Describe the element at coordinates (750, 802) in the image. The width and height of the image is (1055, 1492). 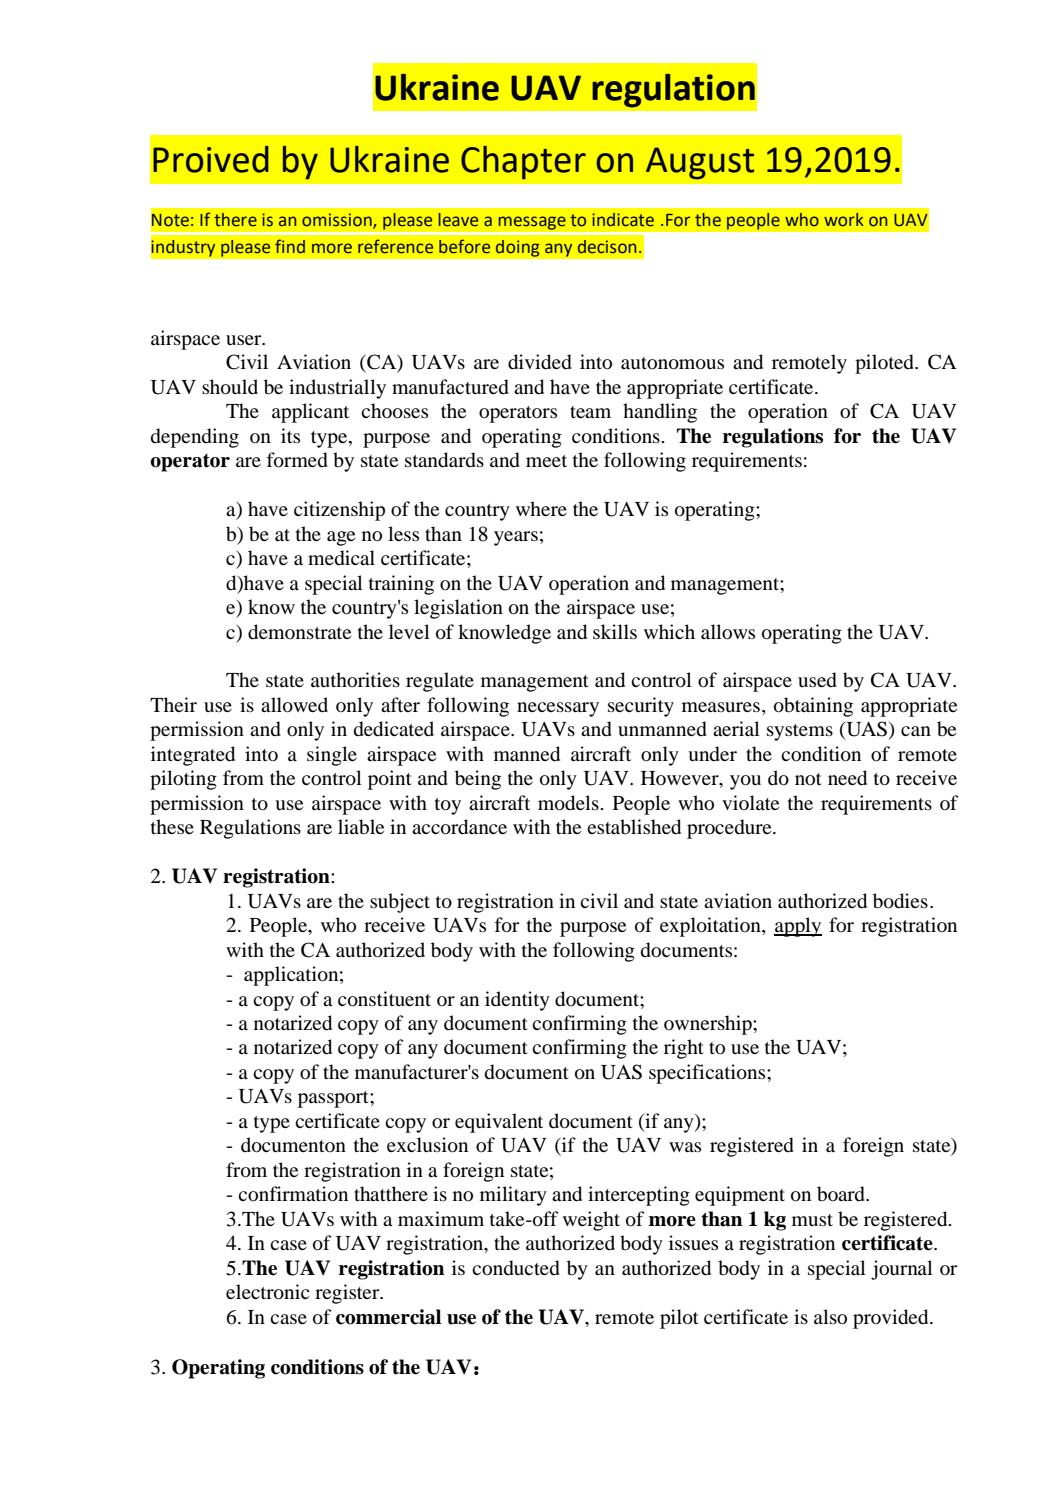
I see `violate` at that location.
